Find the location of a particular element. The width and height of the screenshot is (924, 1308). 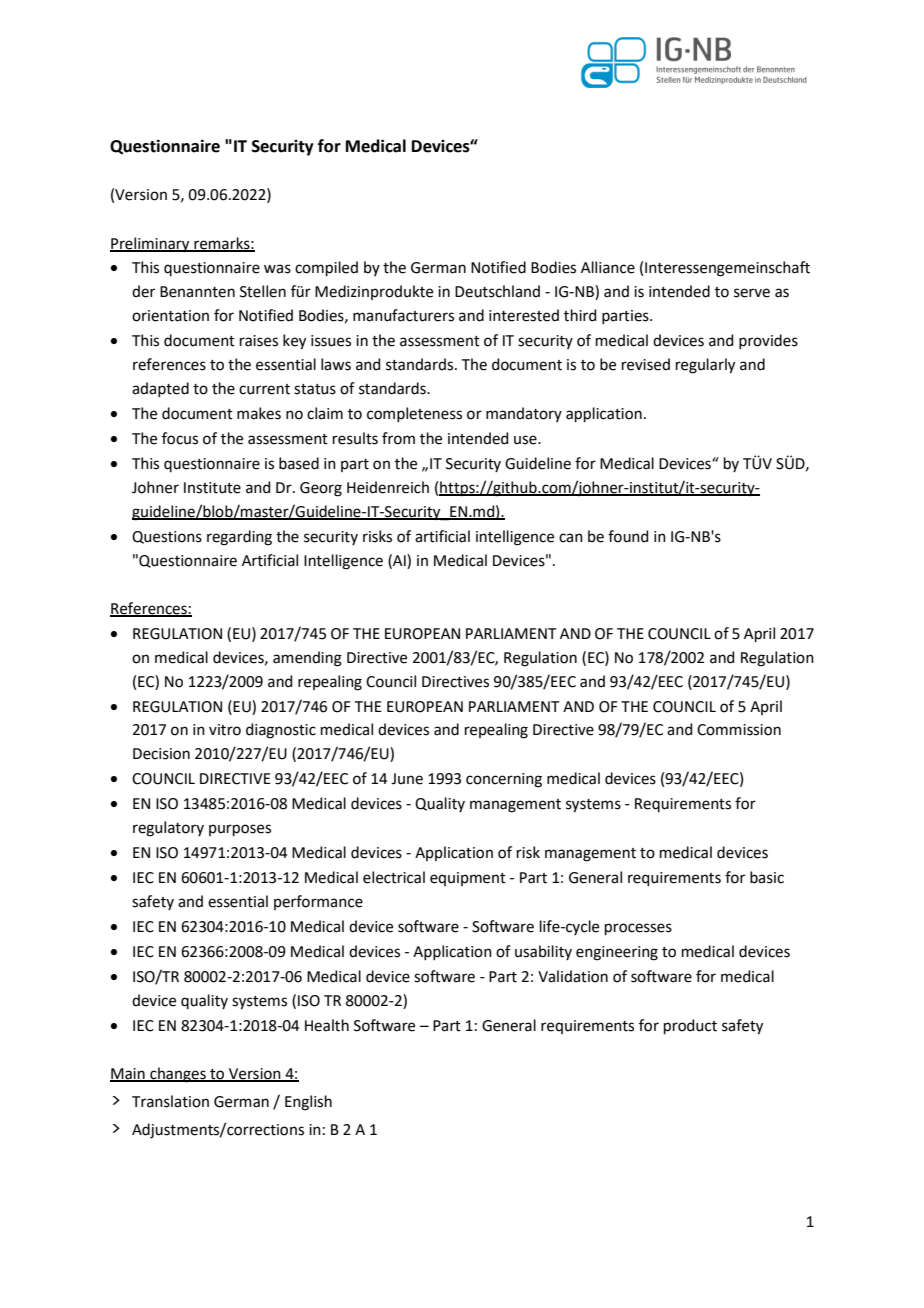

Health is located at coordinates (327, 1025).
